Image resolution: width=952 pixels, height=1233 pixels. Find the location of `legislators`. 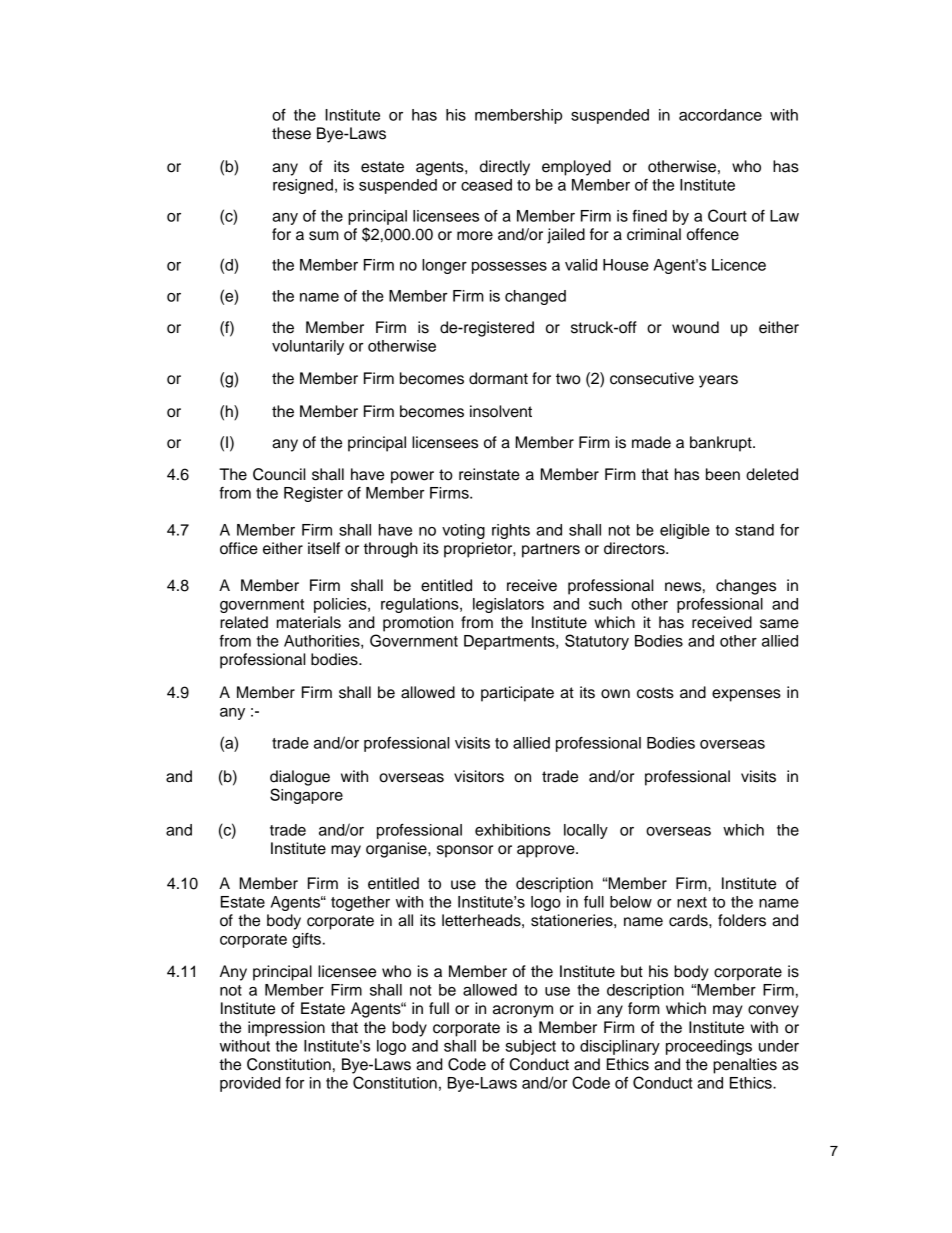

legislators is located at coordinates (508, 605).
